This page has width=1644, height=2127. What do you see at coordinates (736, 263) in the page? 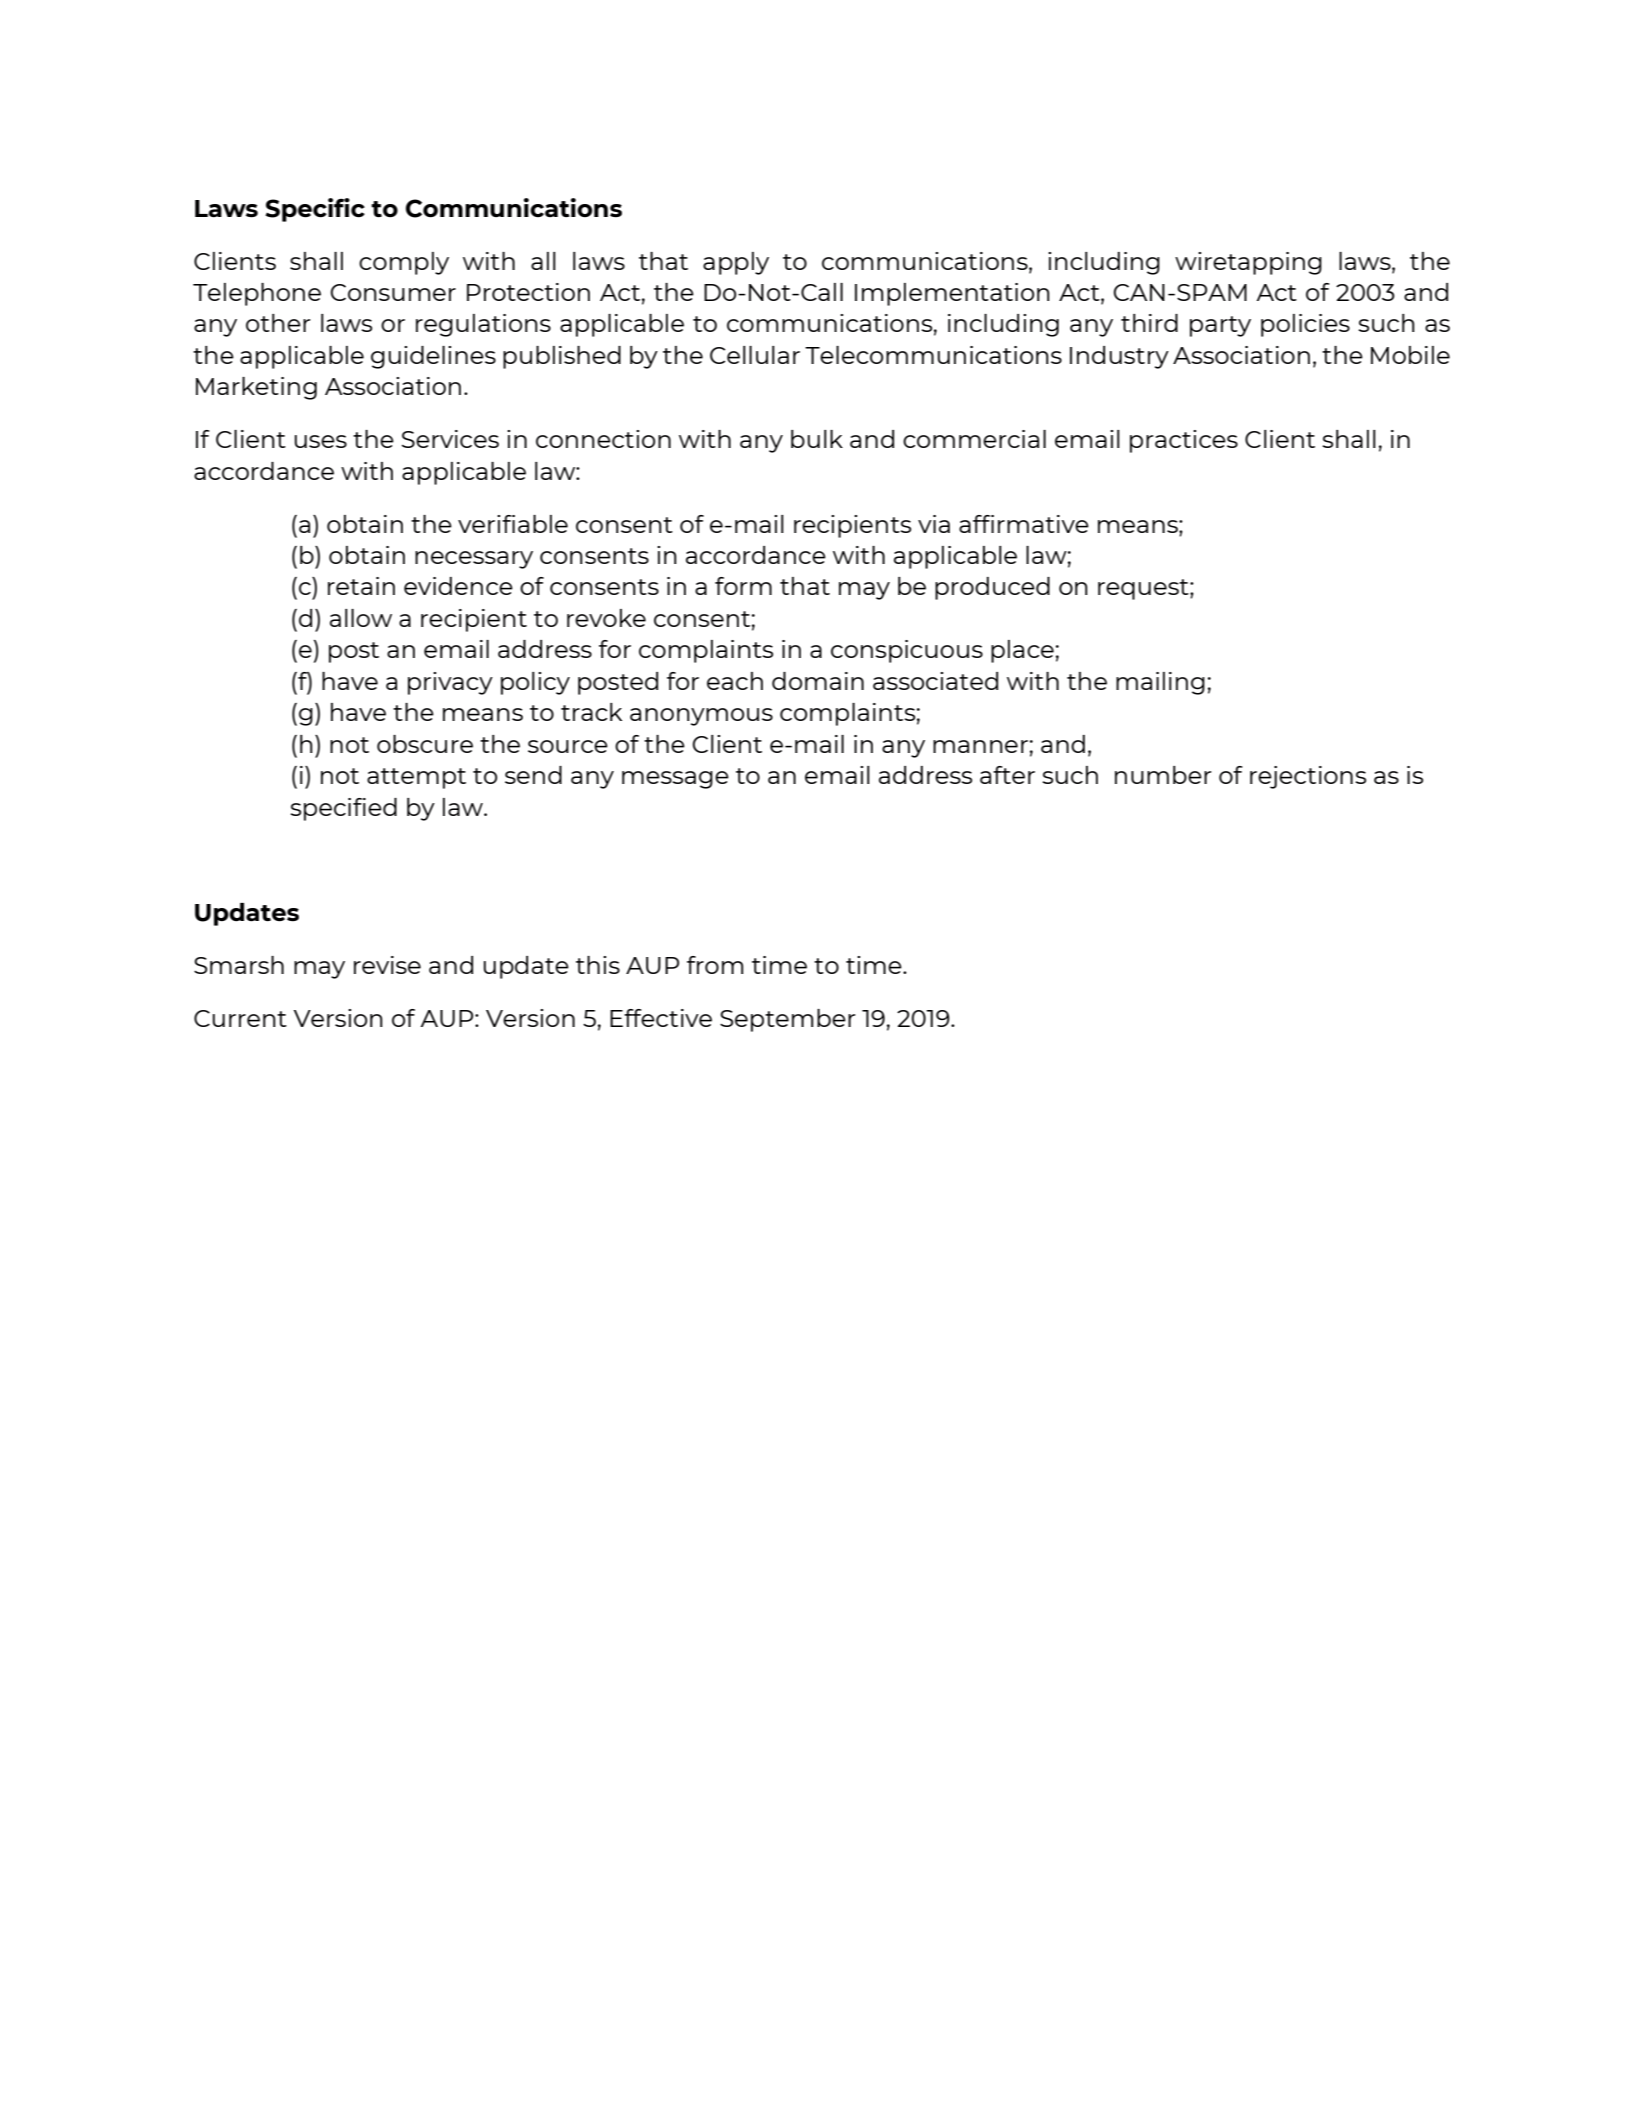
I see `apply` at bounding box center [736, 263].
